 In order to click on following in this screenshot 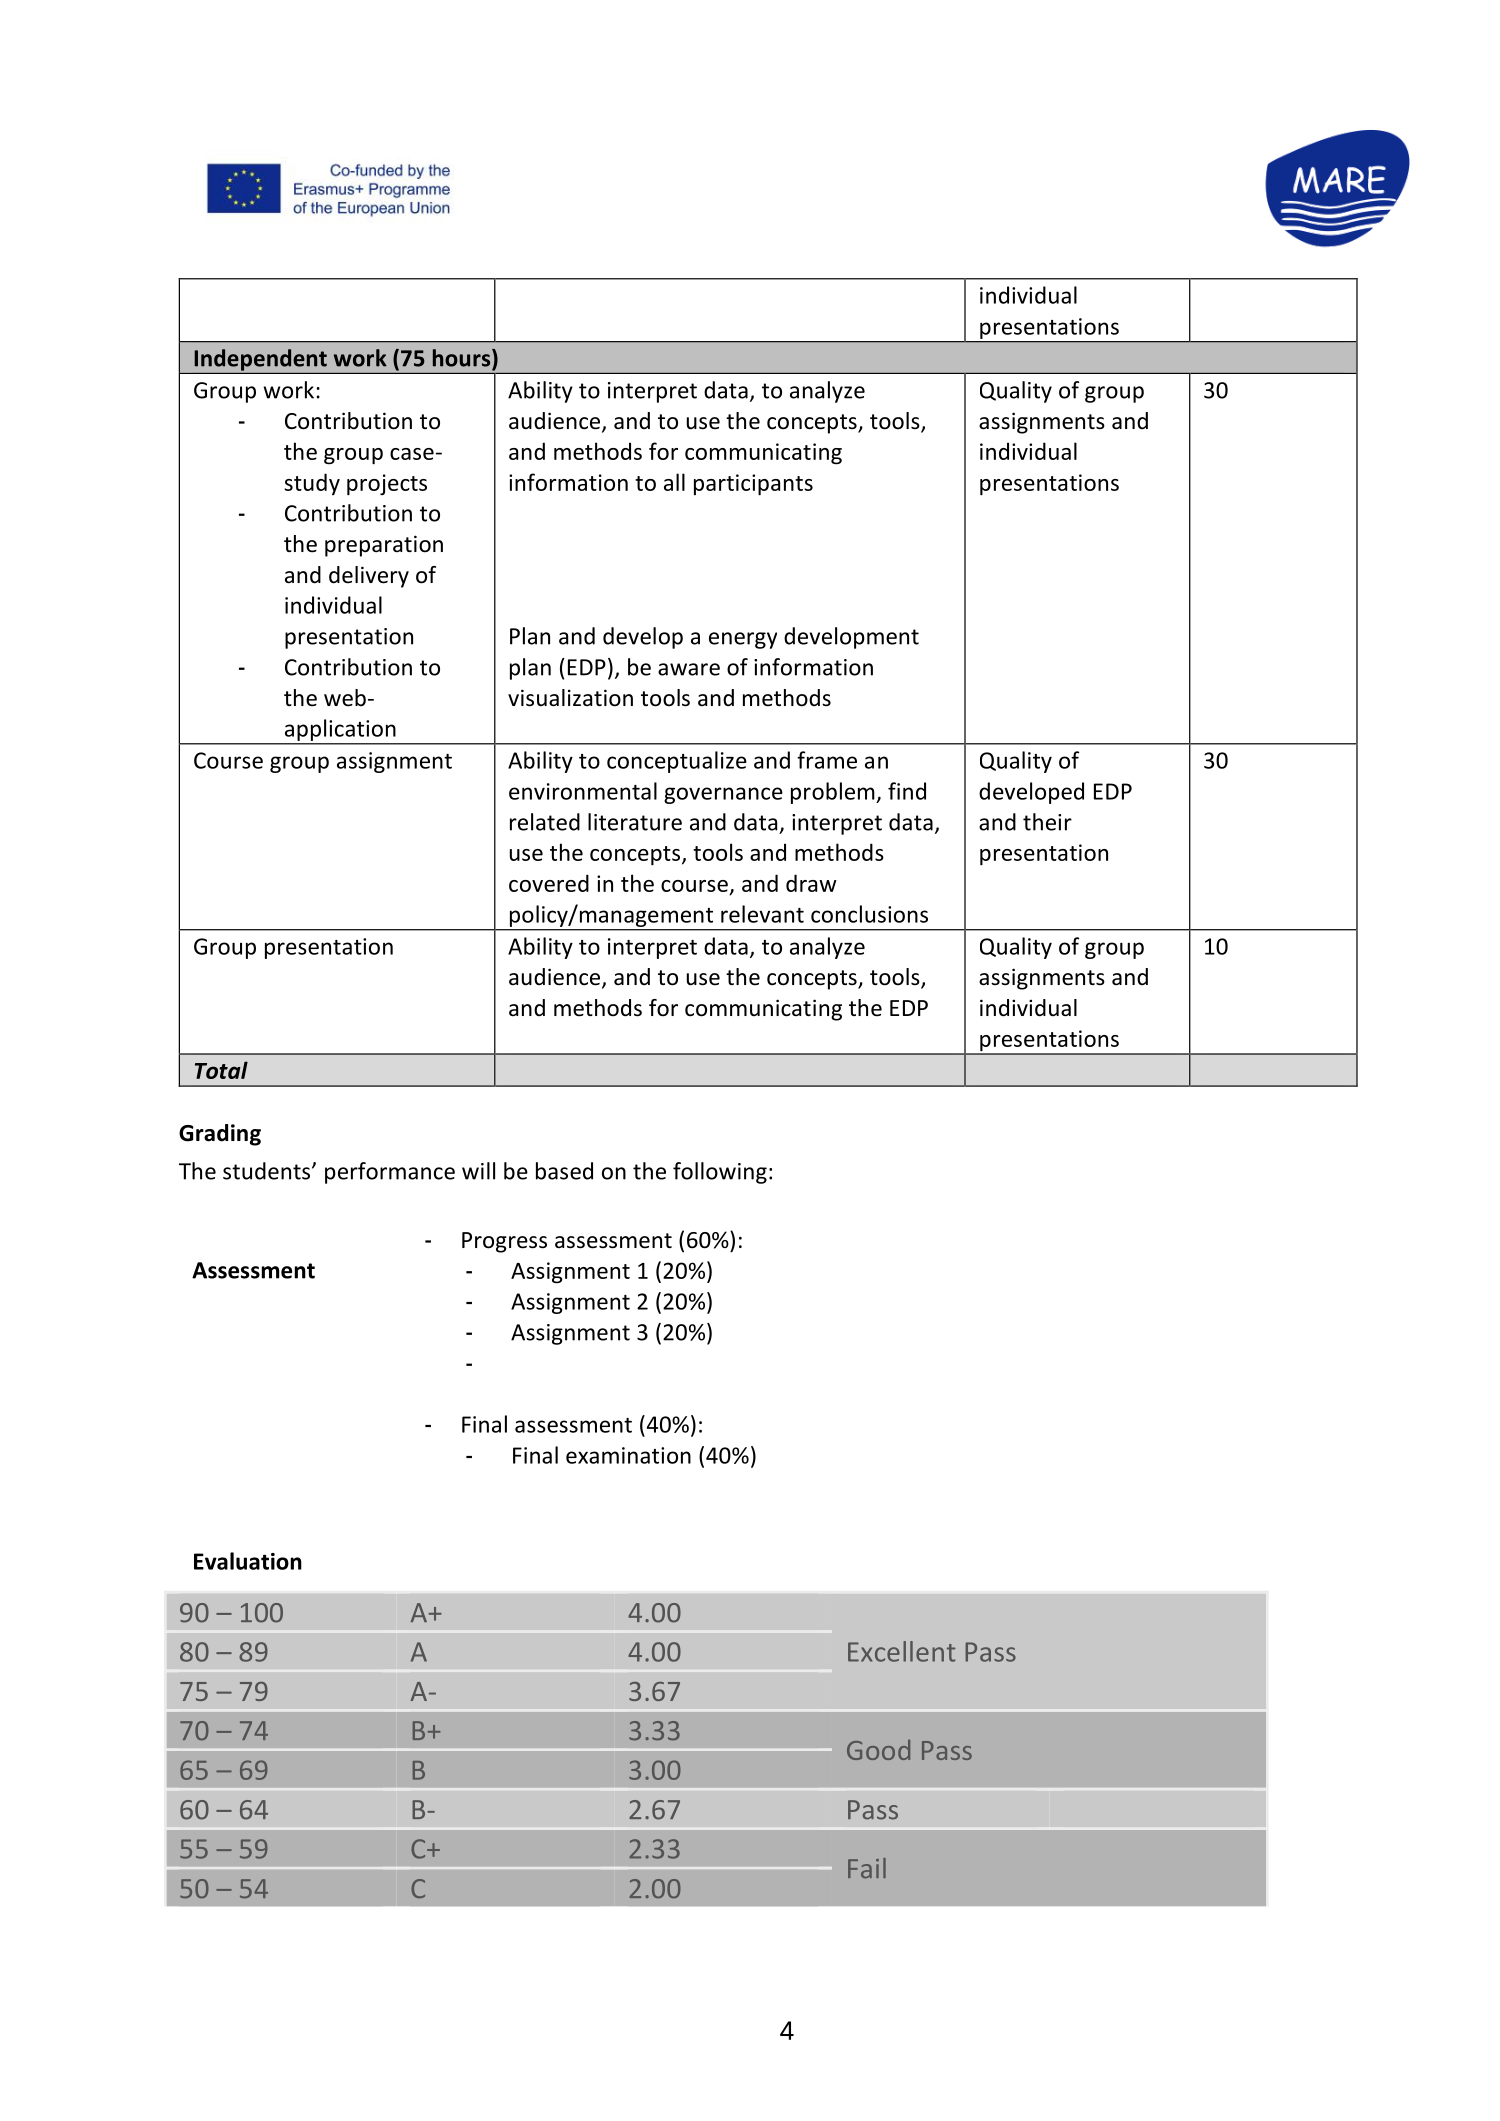, I will do `click(720, 1173)`.
